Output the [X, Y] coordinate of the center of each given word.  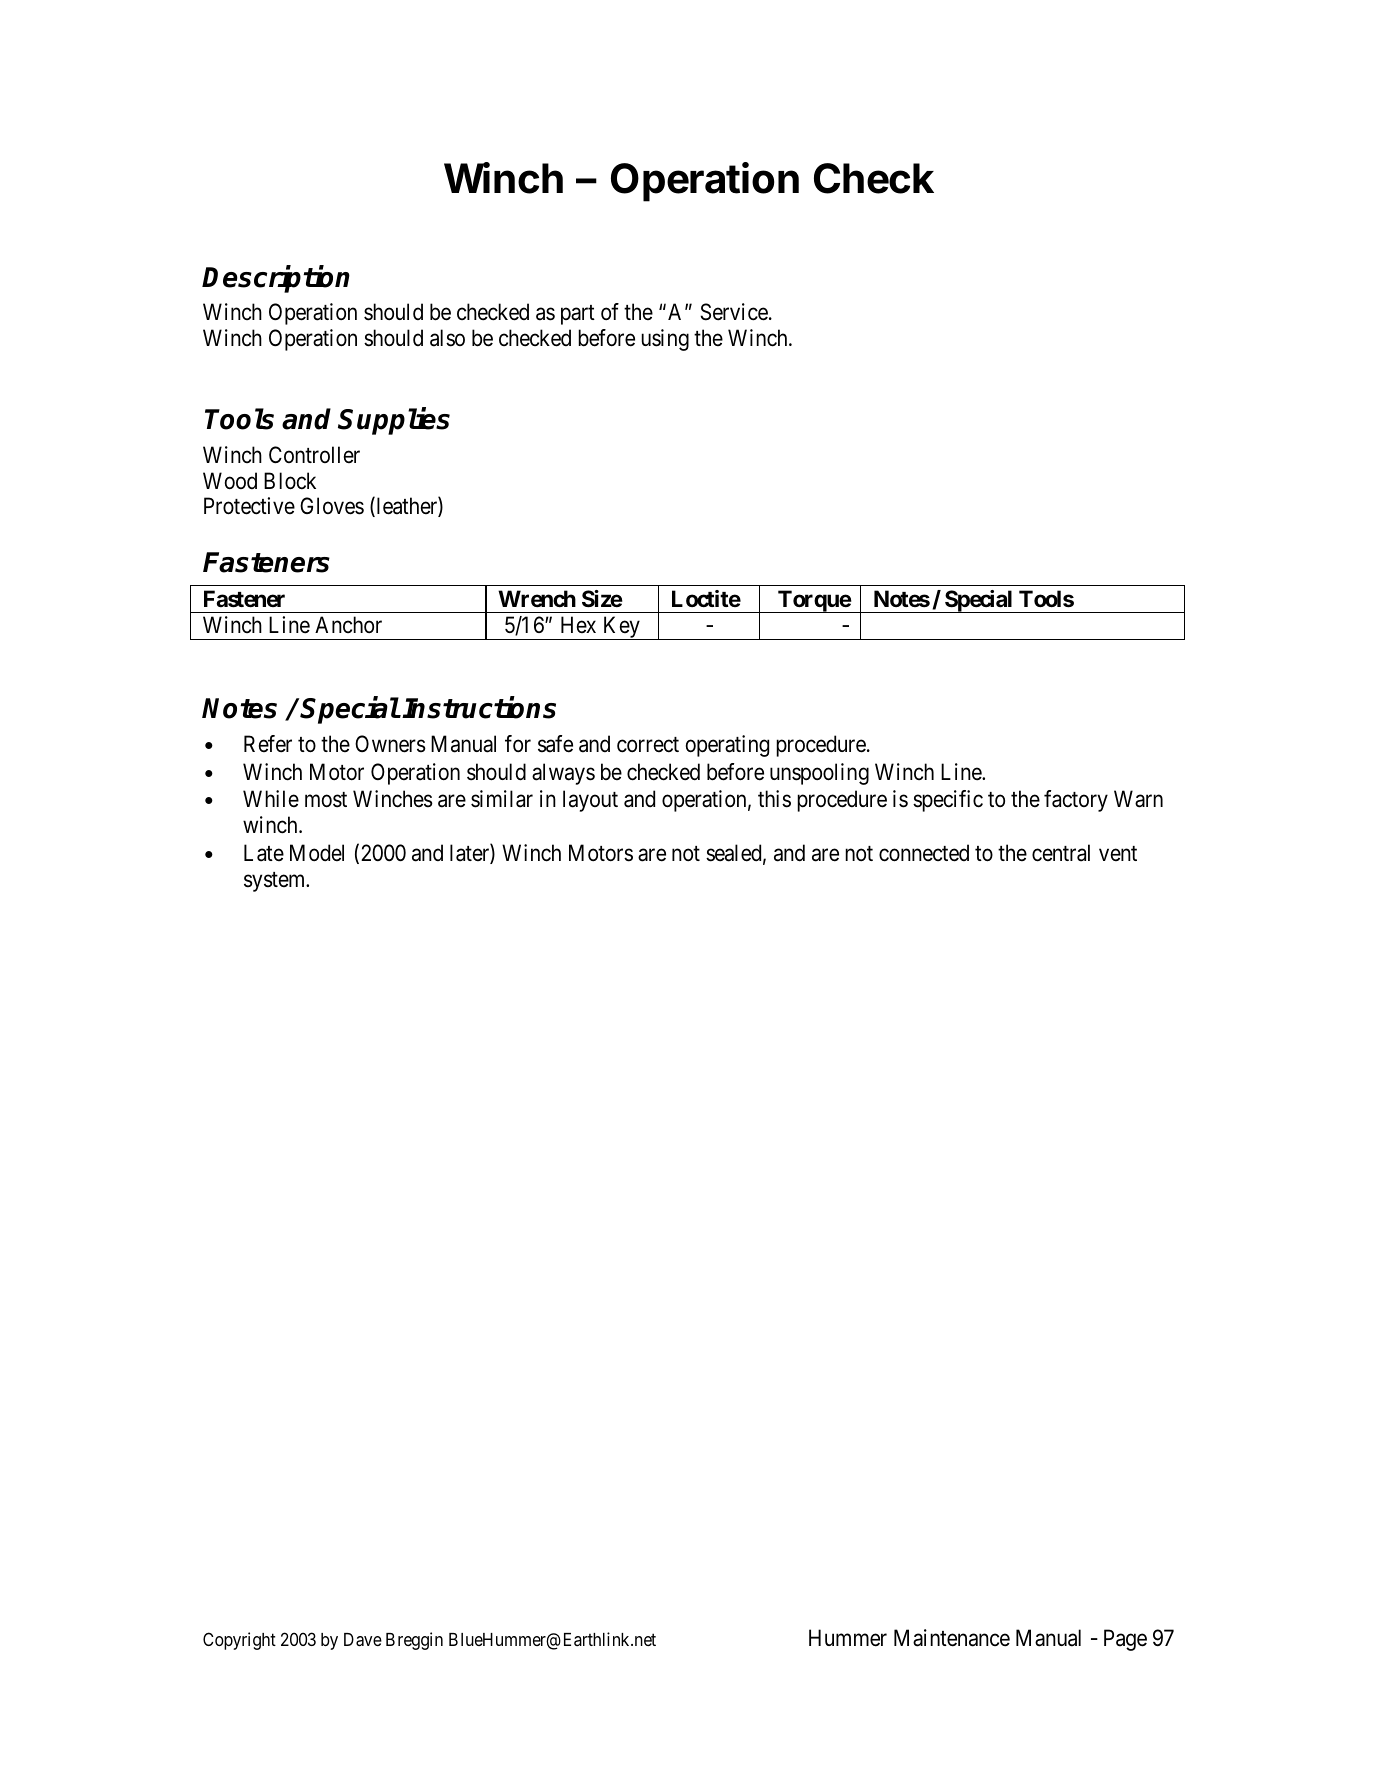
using [665, 340]
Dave [363, 1640]
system [276, 882]
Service [734, 312]
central [1061, 853]
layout [590, 801]
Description [276, 279]
